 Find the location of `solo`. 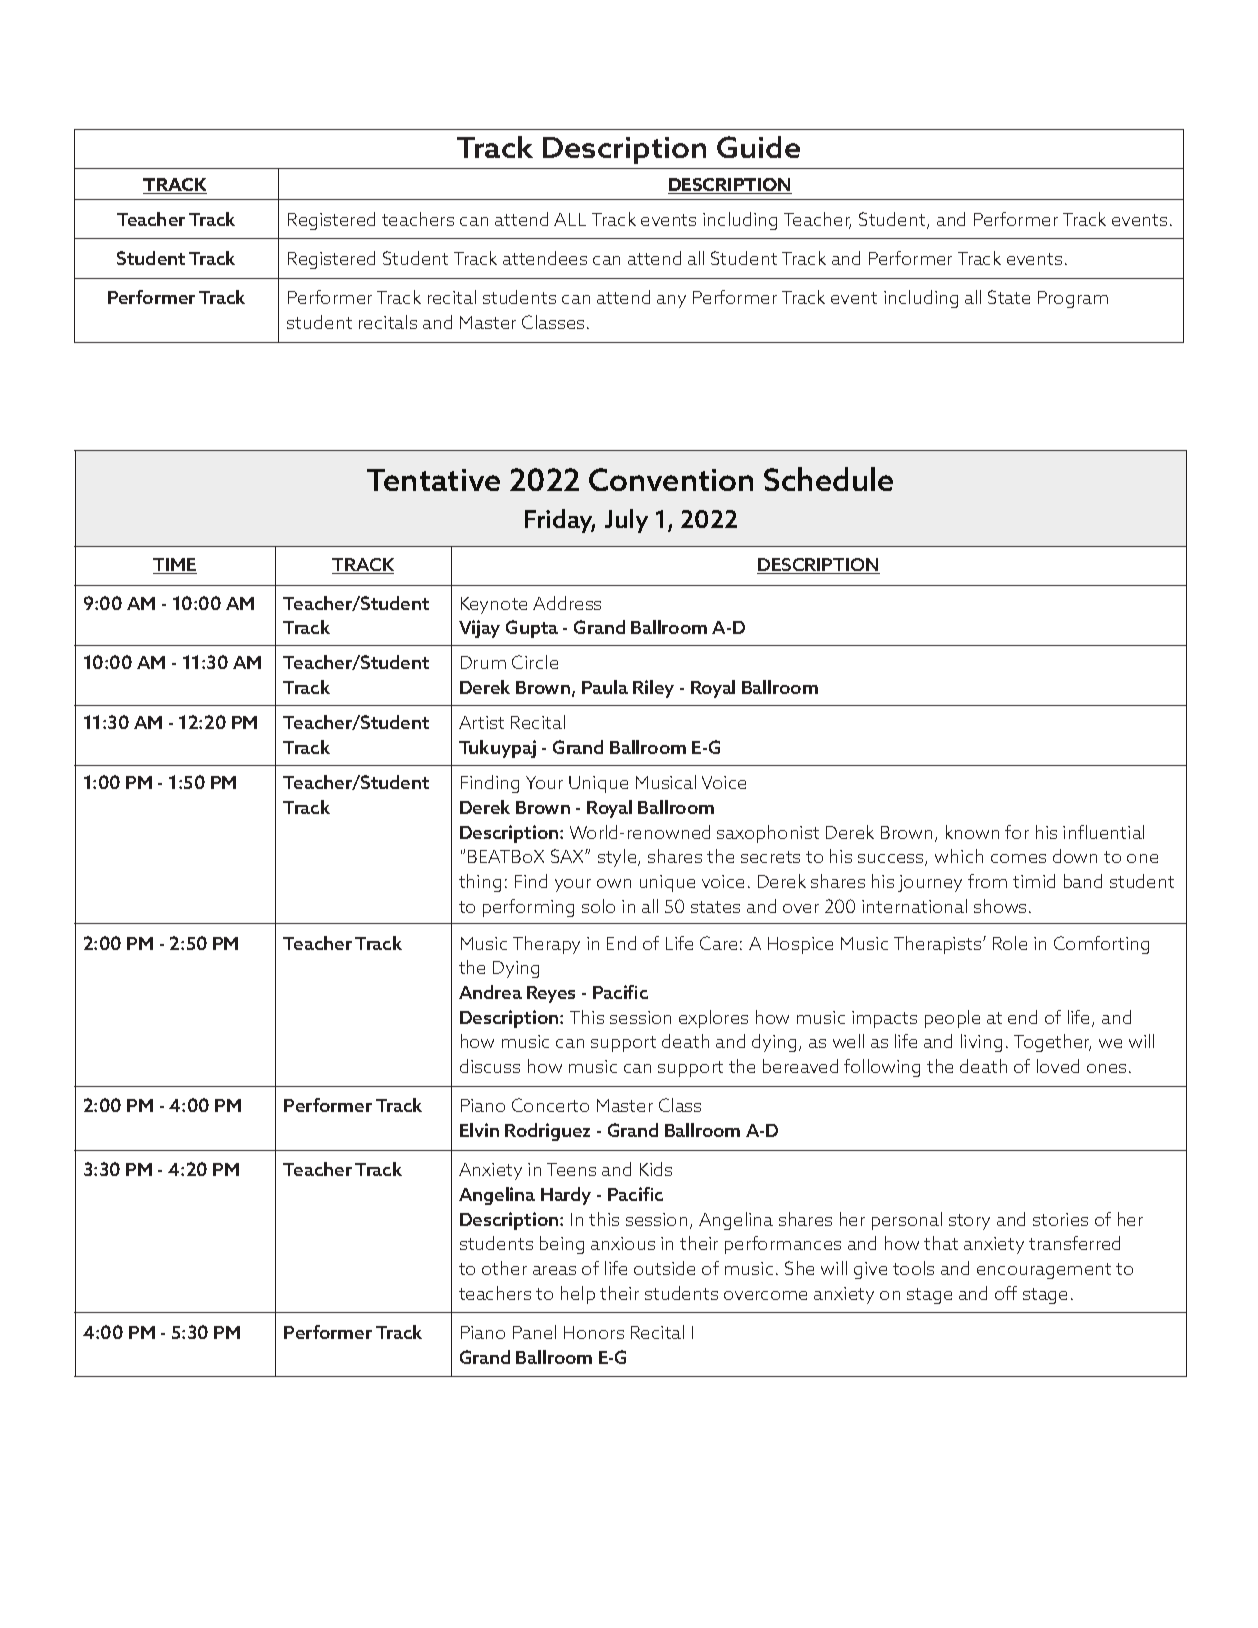

solo is located at coordinates (598, 906).
